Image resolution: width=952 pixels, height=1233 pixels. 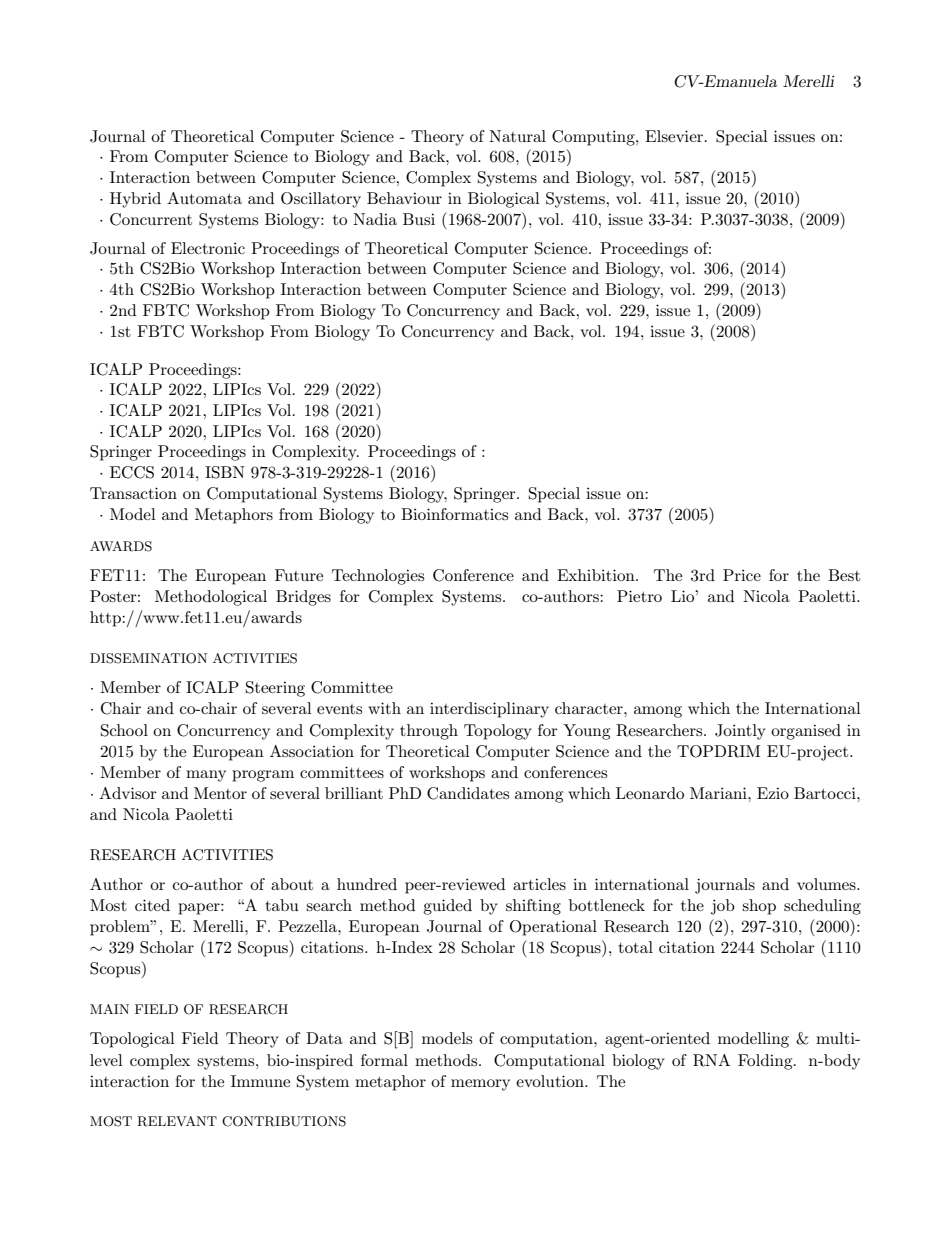 I want to click on cited, so click(x=152, y=905).
